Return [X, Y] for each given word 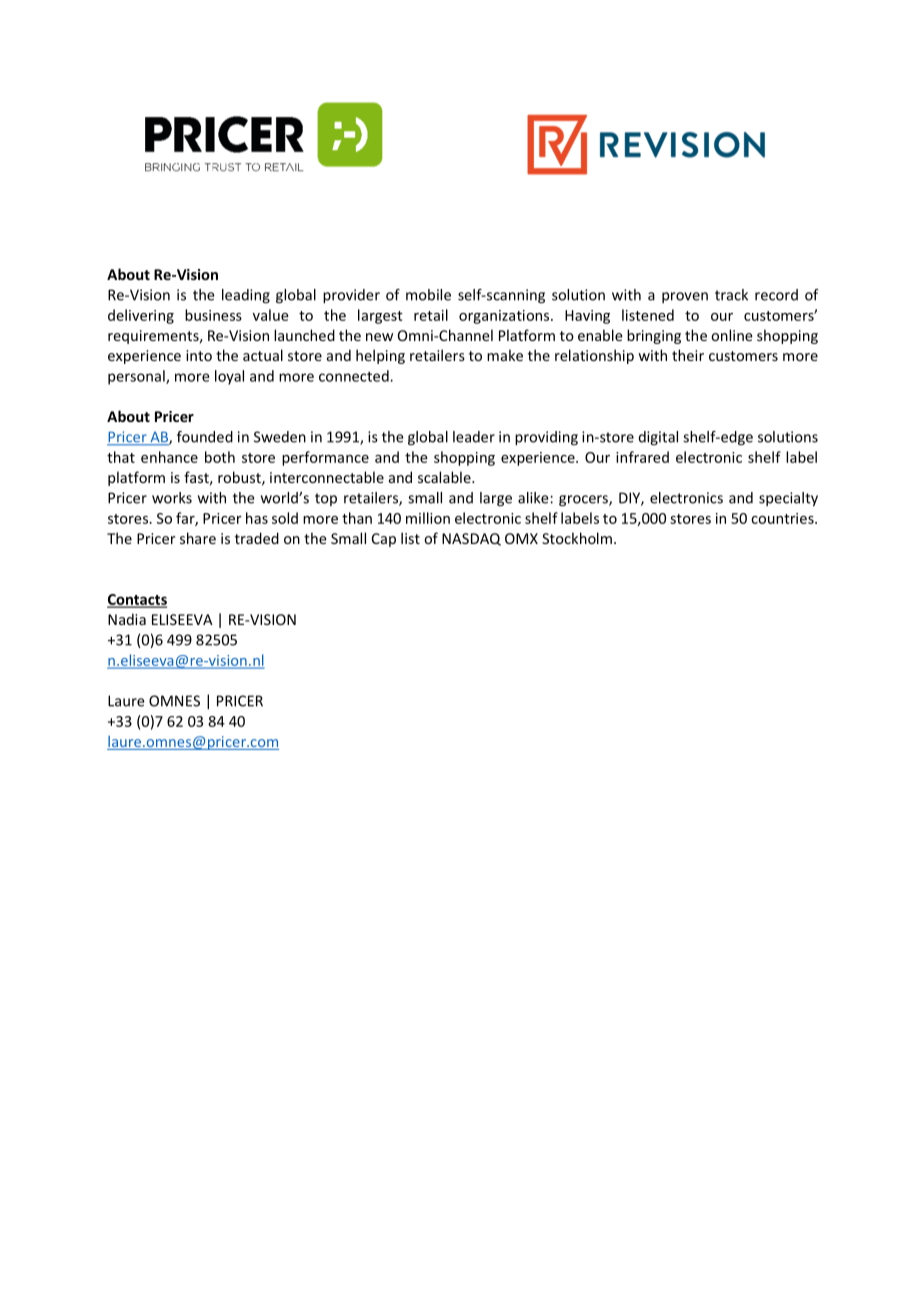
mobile [428, 295]
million [428, 518]
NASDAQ [471, 539]
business [213, 315]
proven [685, 297]
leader [474, 437]
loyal [229, 377]
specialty [788, 499]
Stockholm [577, 538]
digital [658, 438]
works [172, 498]
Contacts [137, 600]
